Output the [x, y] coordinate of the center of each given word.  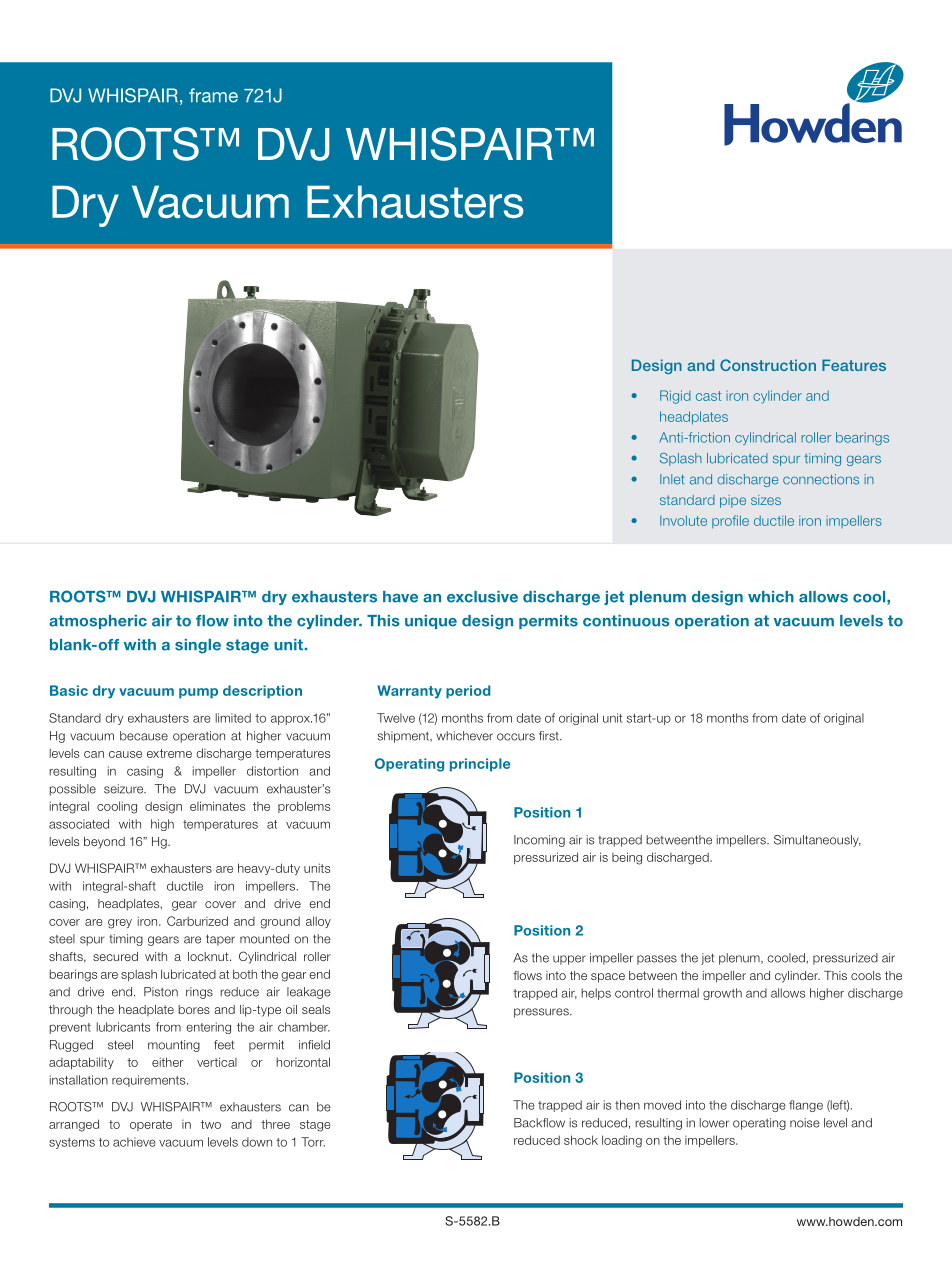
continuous [626, 621]
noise [805, 1123]
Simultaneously [817, 841]
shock [581, 1140]
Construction [768, 365]
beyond [104, 843]
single [198, 646]
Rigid [675, 397]
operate [151, 1125]
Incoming [539, 841]
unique [431, 622]
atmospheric [98, 622]
